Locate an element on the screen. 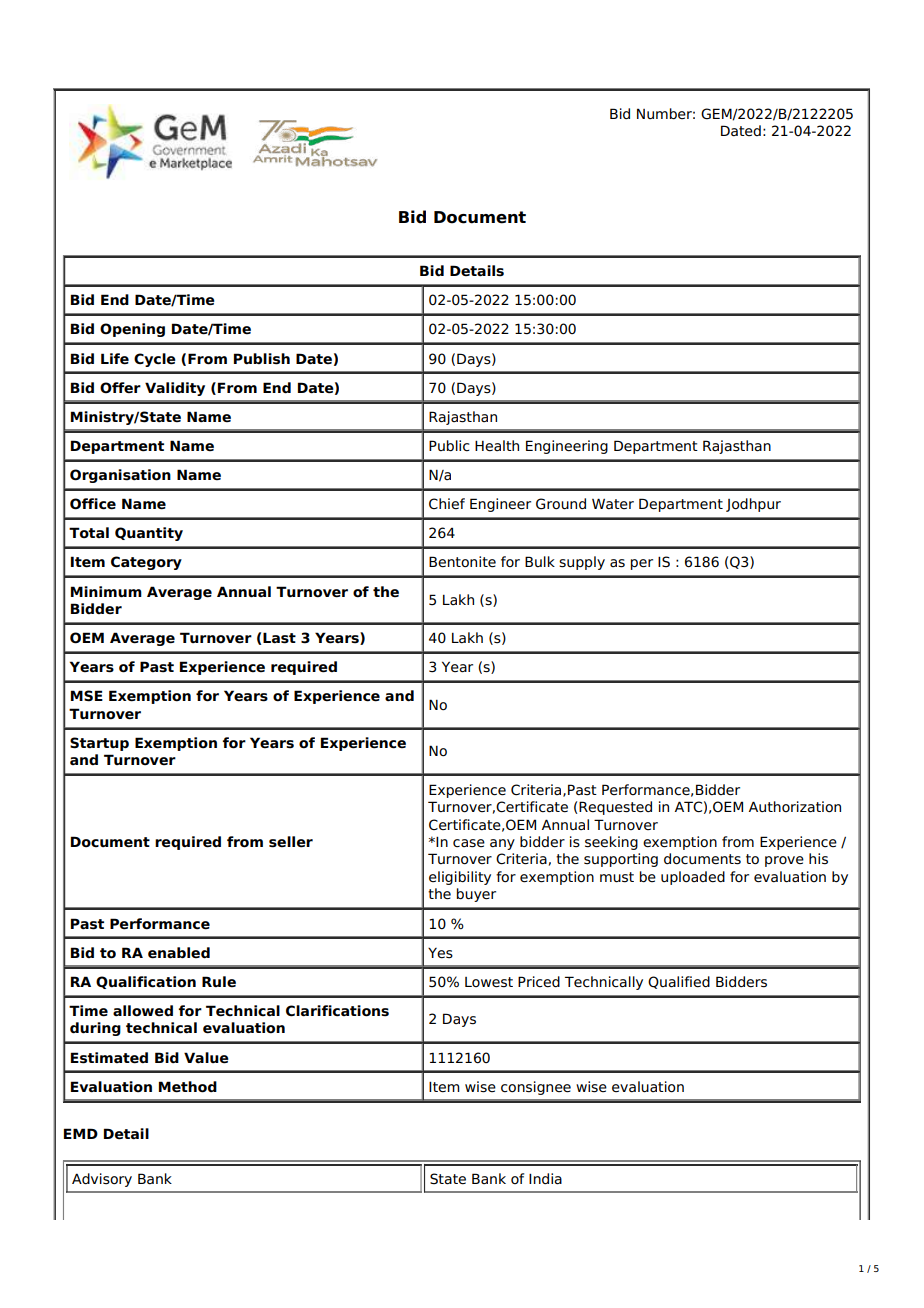  Minimum is located at coordinates (106, 592).
